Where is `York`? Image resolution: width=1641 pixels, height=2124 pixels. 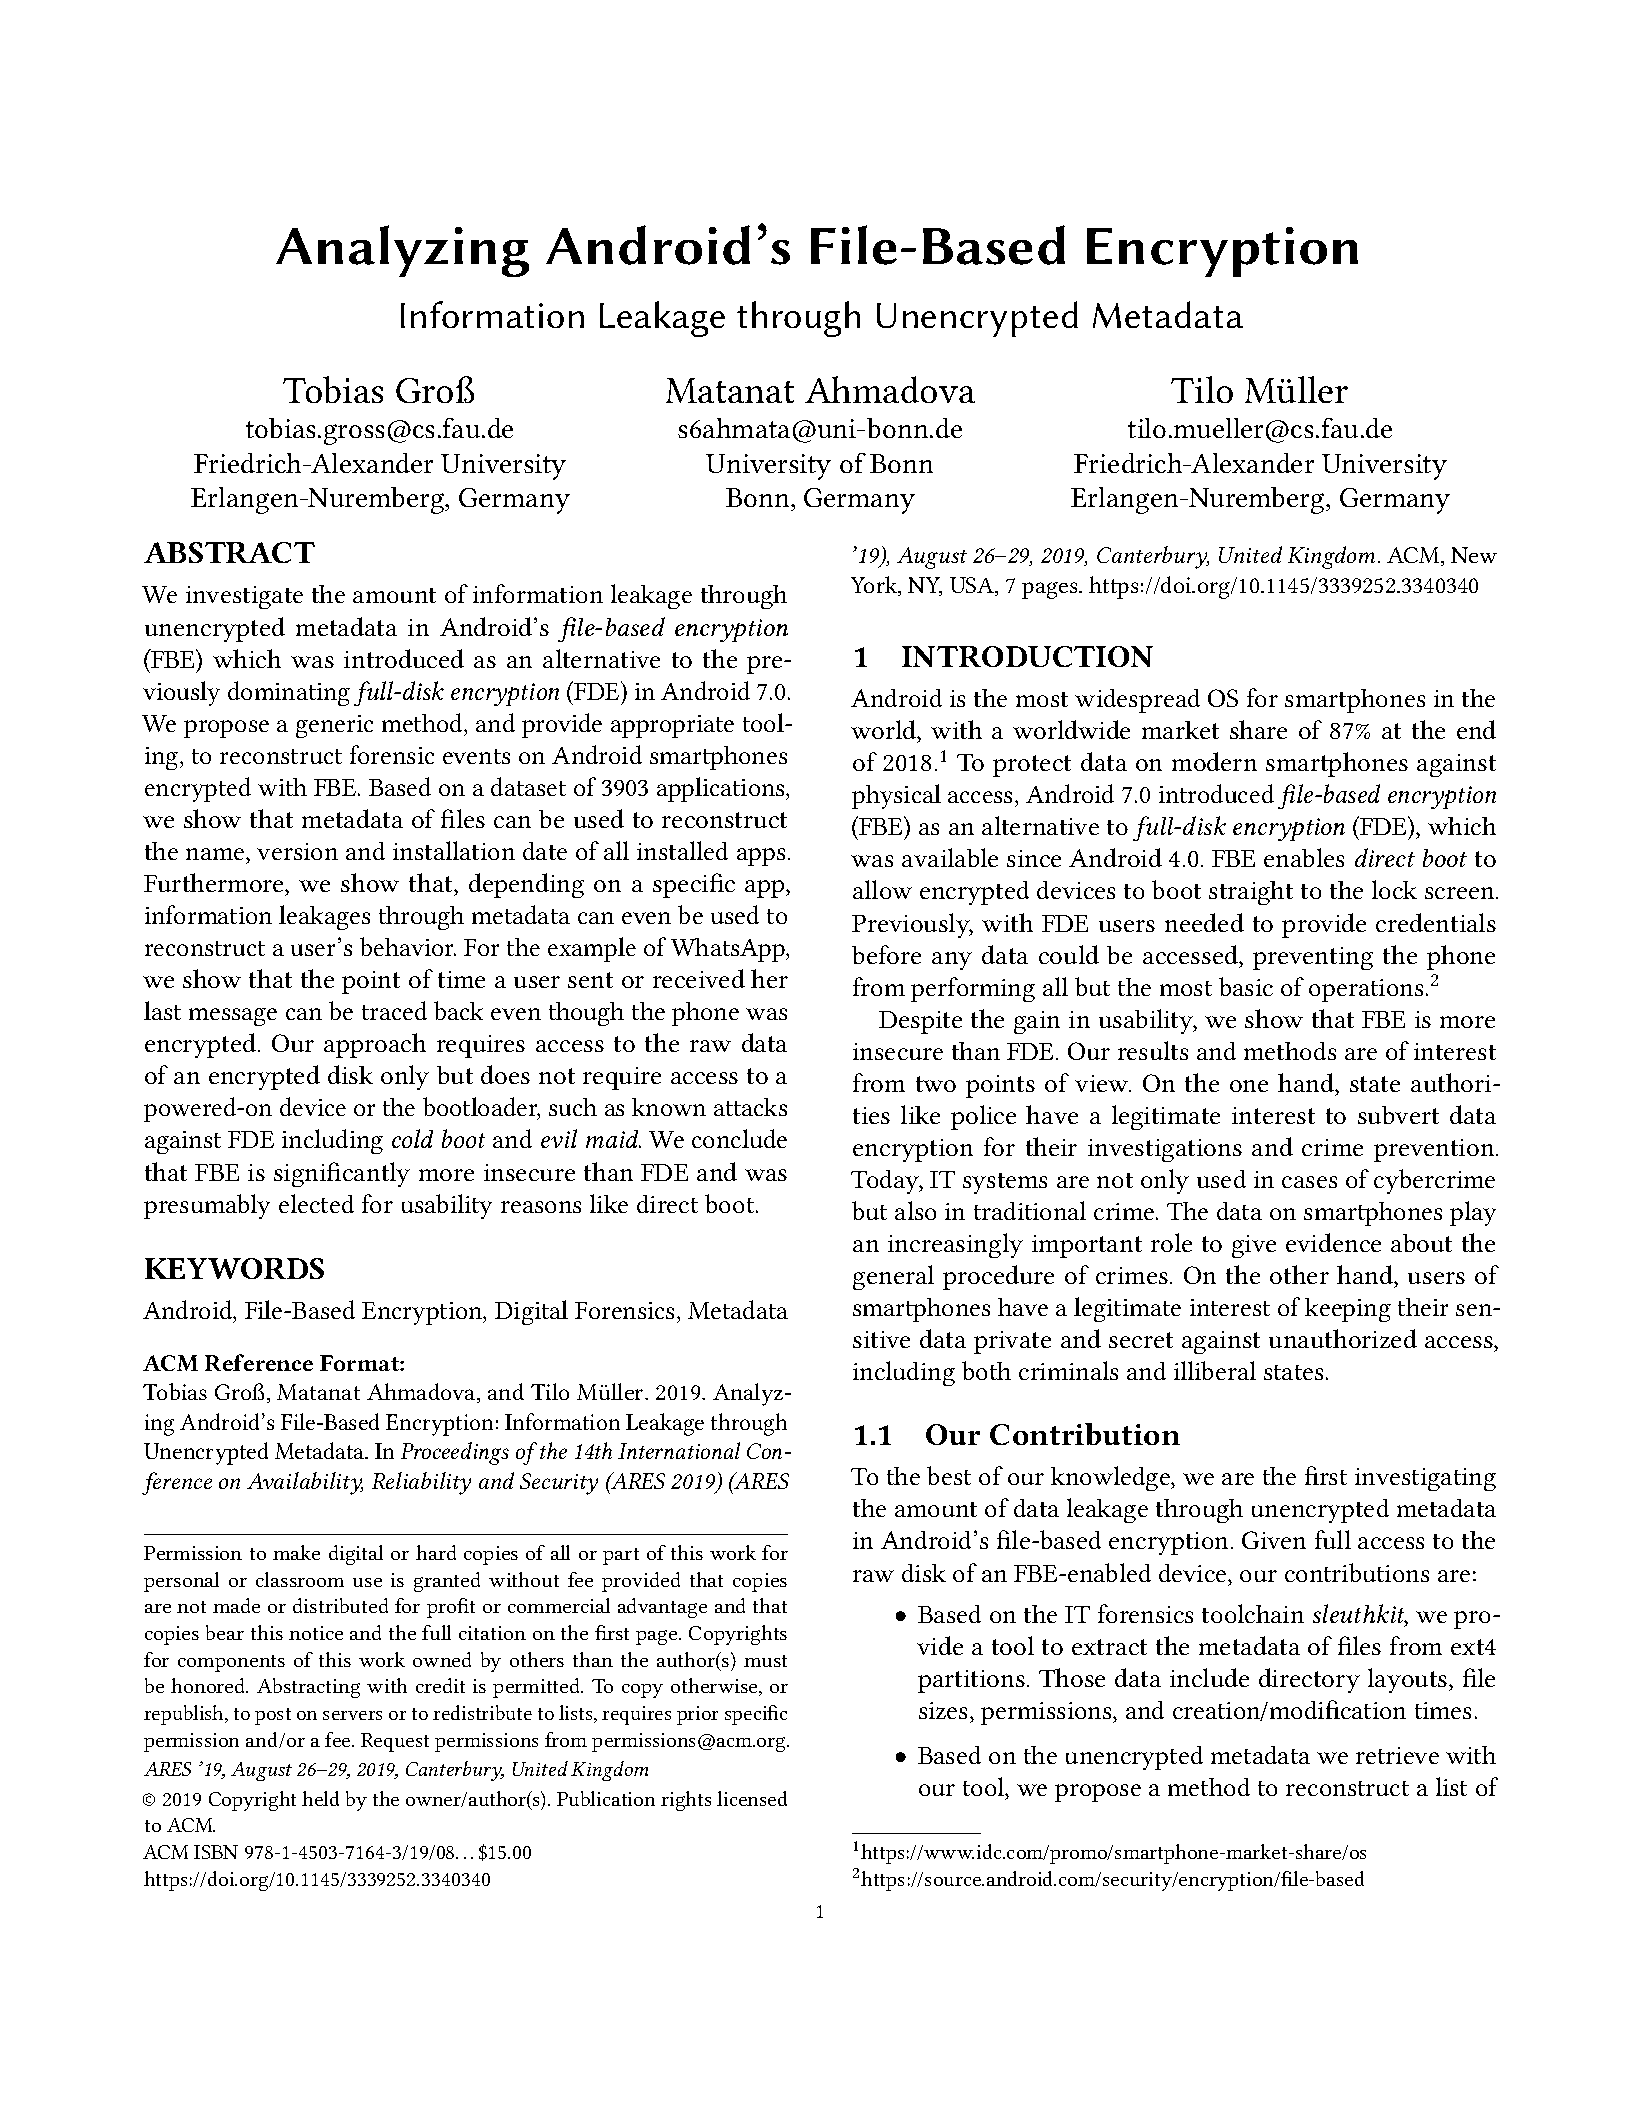 York is located at coordinates (875, 586).
